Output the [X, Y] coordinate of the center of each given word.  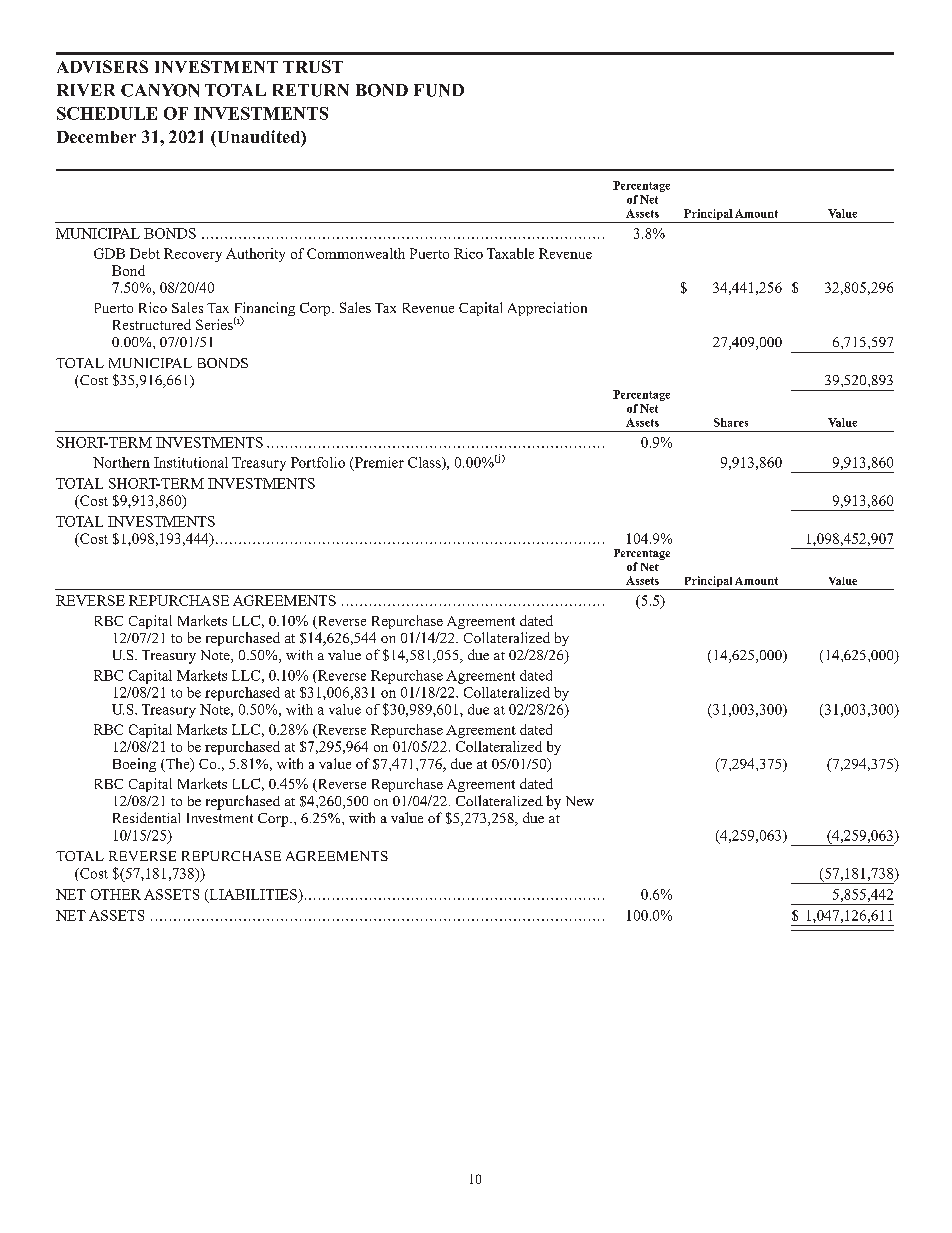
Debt [145, 253]
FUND [439, 90]
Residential [146, 817]
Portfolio [318, 462]
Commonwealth [356, 253]
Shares [731, 422]
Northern [121, 462]
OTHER [116, 894]
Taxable [510, 253]
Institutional [191, 462]
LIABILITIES [253, 895]
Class [425, 463]
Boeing [134, 765]
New [580, 801]
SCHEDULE [107, 113]
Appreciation [547, 309]
